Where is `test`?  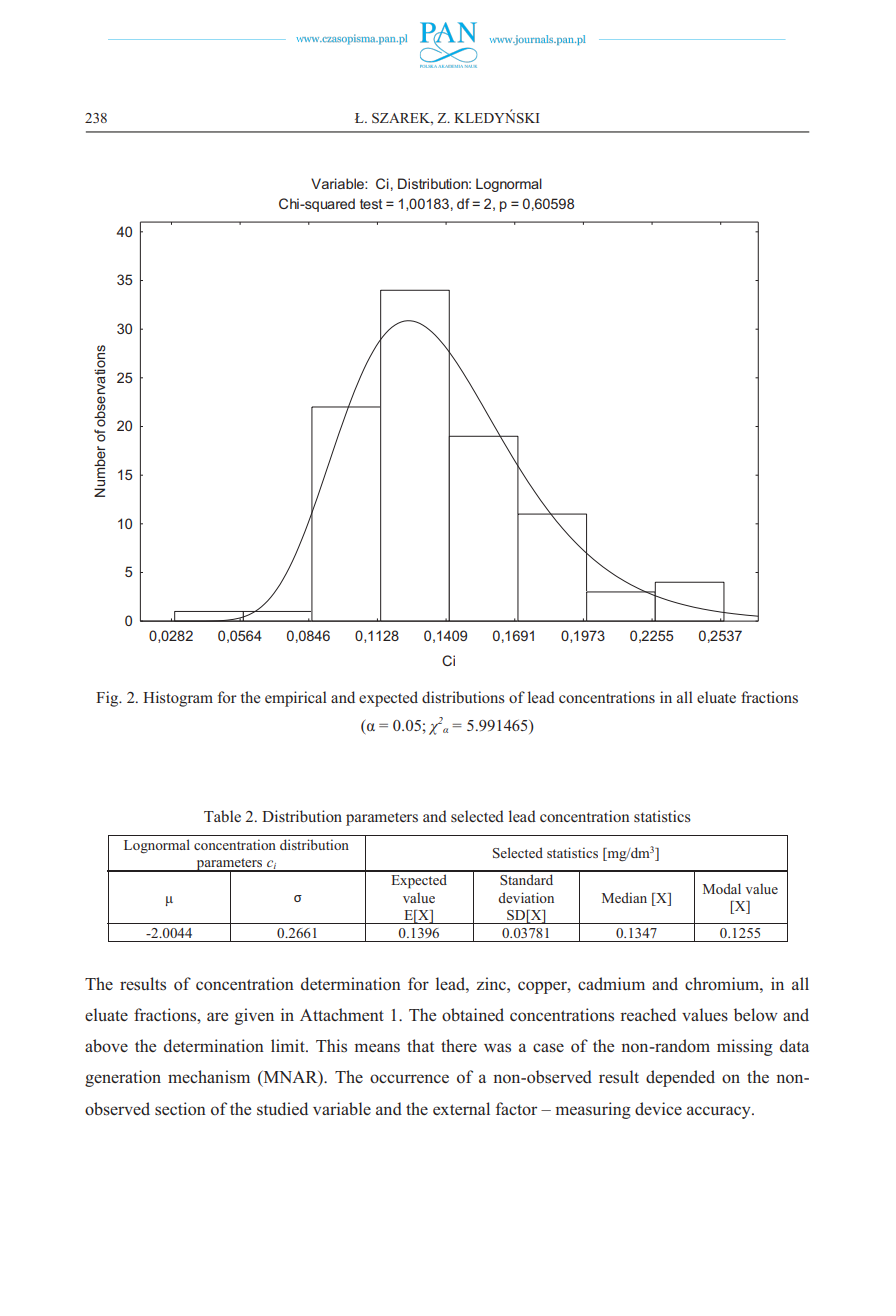
test is located at coordinates (371, 204).
